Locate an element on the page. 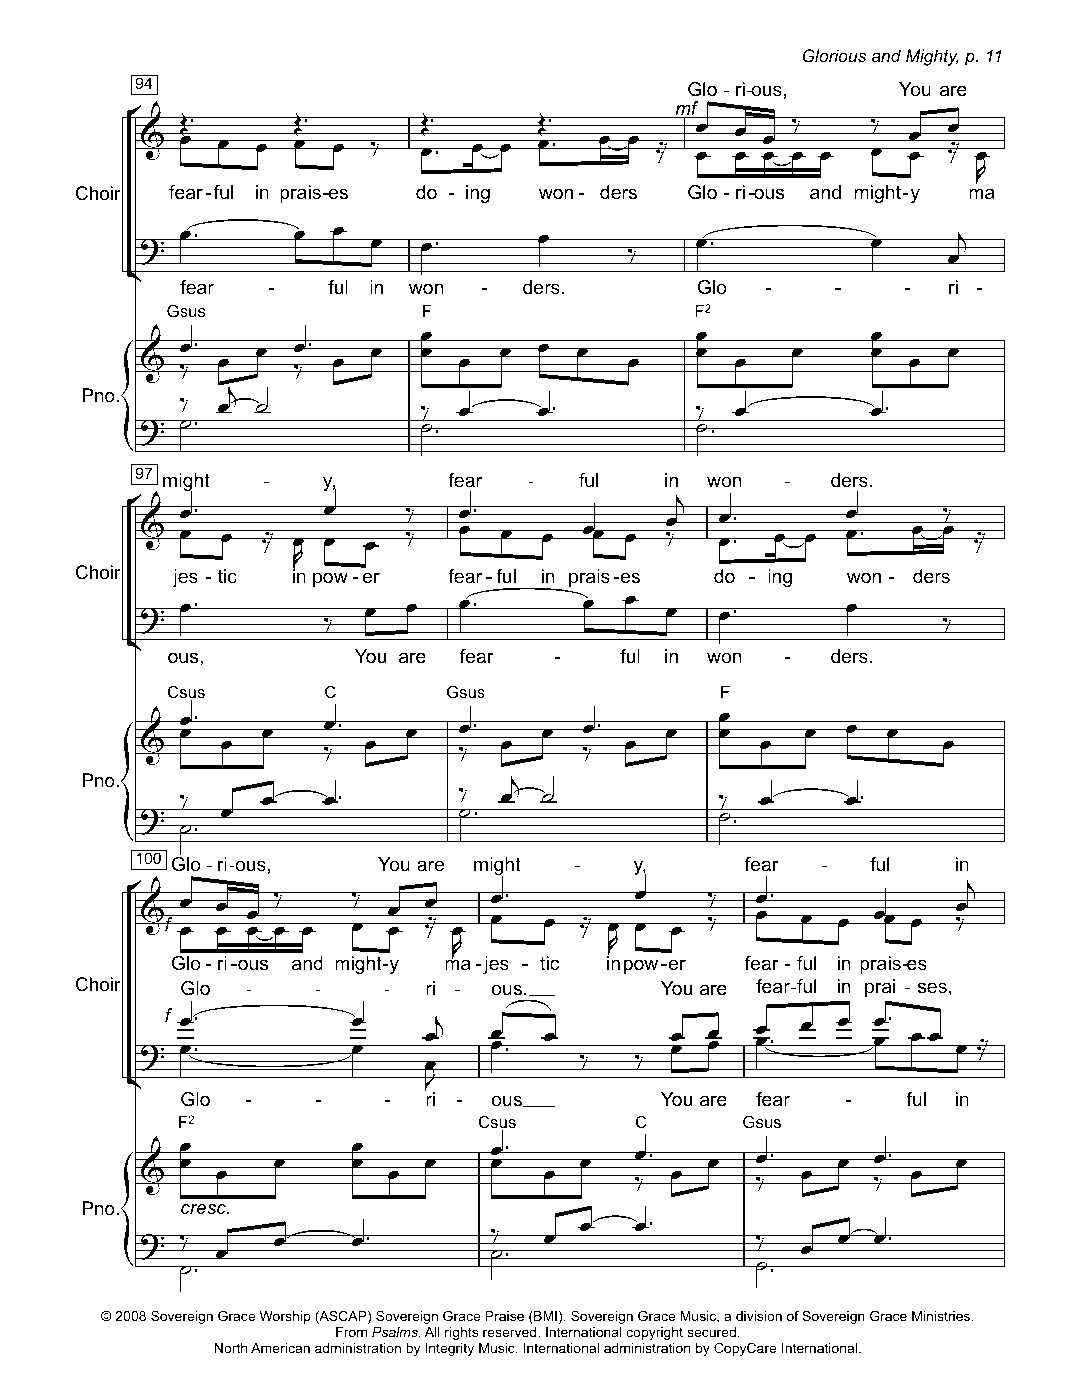  Psalms is located at coordinates (396, 1332).
